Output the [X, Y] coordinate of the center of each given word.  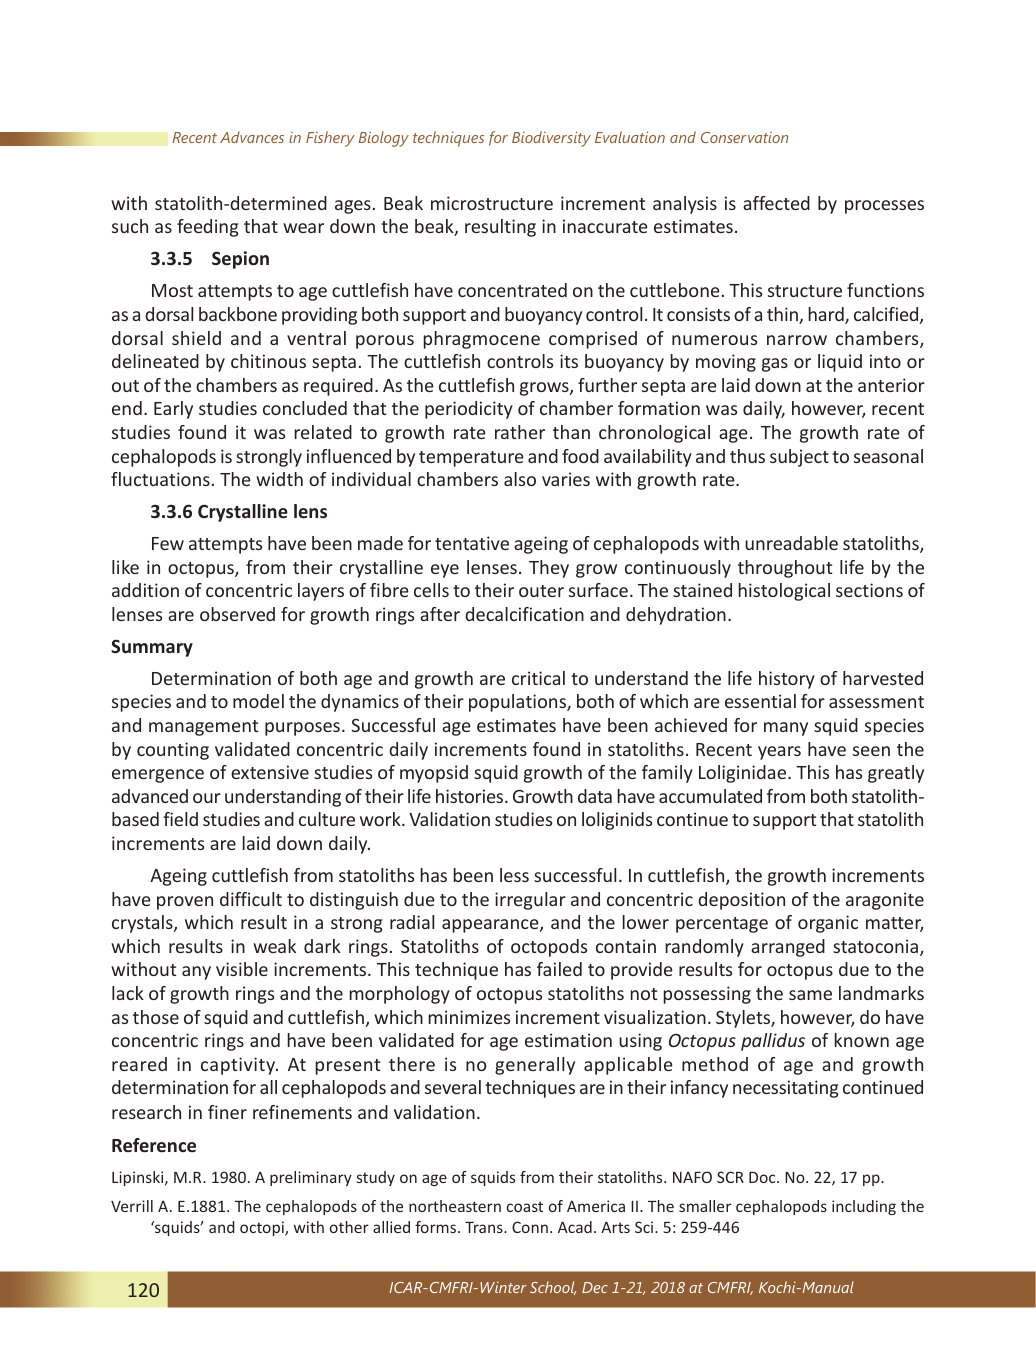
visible [242, 969]
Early [173, 410]
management [203, 728]
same [810, 995]
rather [520, 432]
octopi [263, 1228]
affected [776, 203]
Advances [252, 137]
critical [538, 678]
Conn [530, 1227]
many [786, 729]
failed [559, 969]
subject [799, 458]
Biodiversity [551, 139]
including [864, 1207]
